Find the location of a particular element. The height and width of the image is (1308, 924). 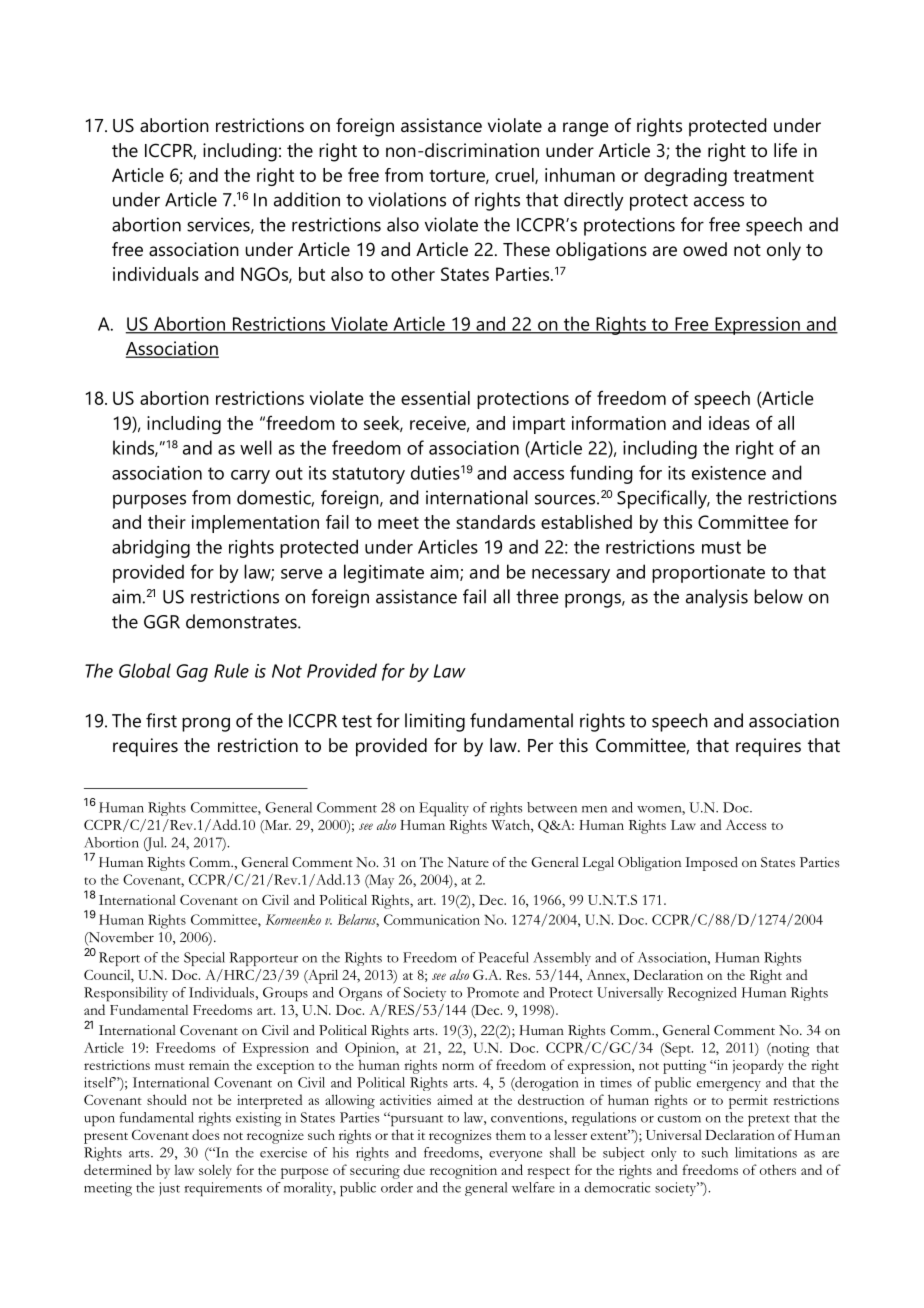

standards is located at coordinates (495, 522).
